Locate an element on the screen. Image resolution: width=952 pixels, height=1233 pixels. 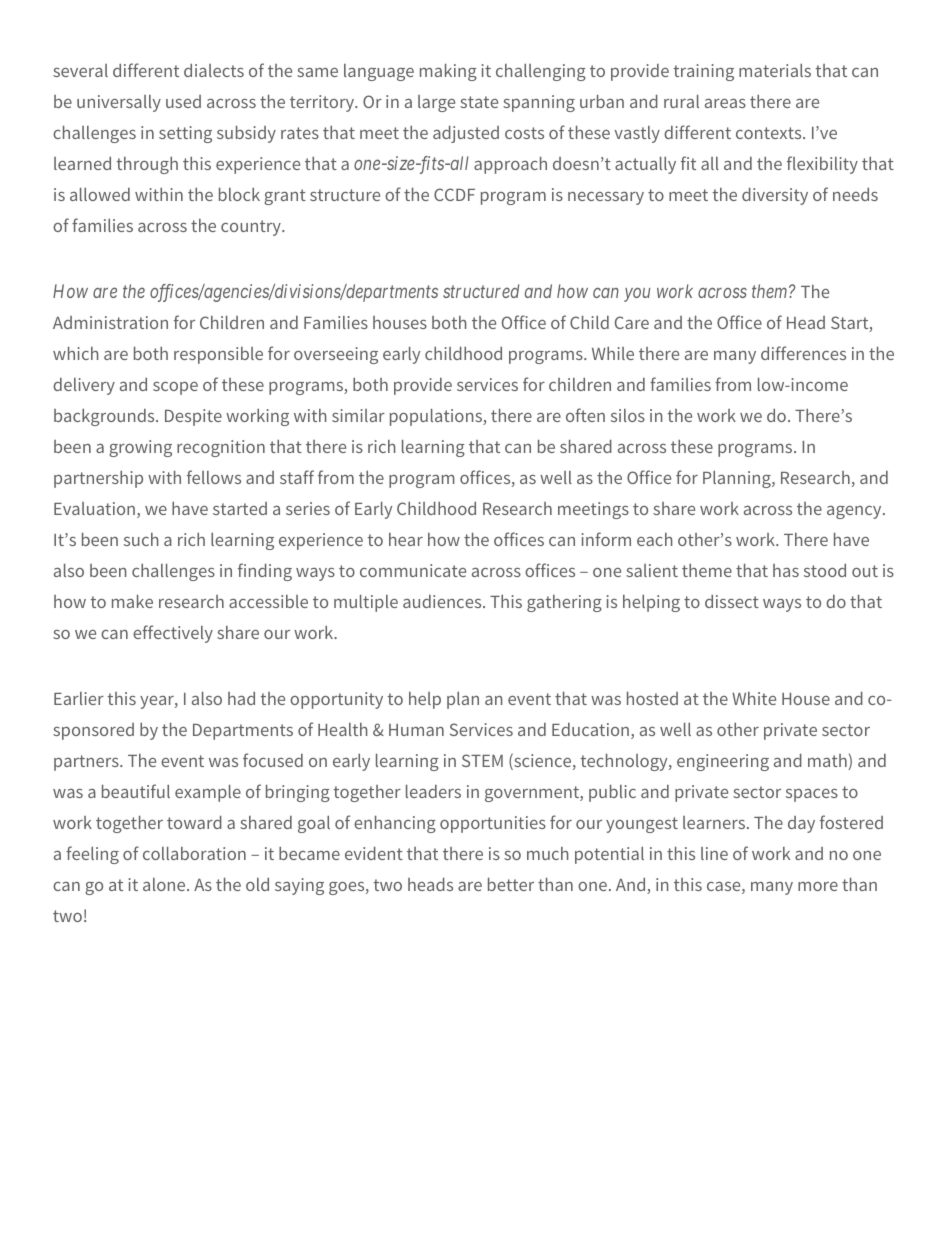
better is located at coordinates (511, 884).
